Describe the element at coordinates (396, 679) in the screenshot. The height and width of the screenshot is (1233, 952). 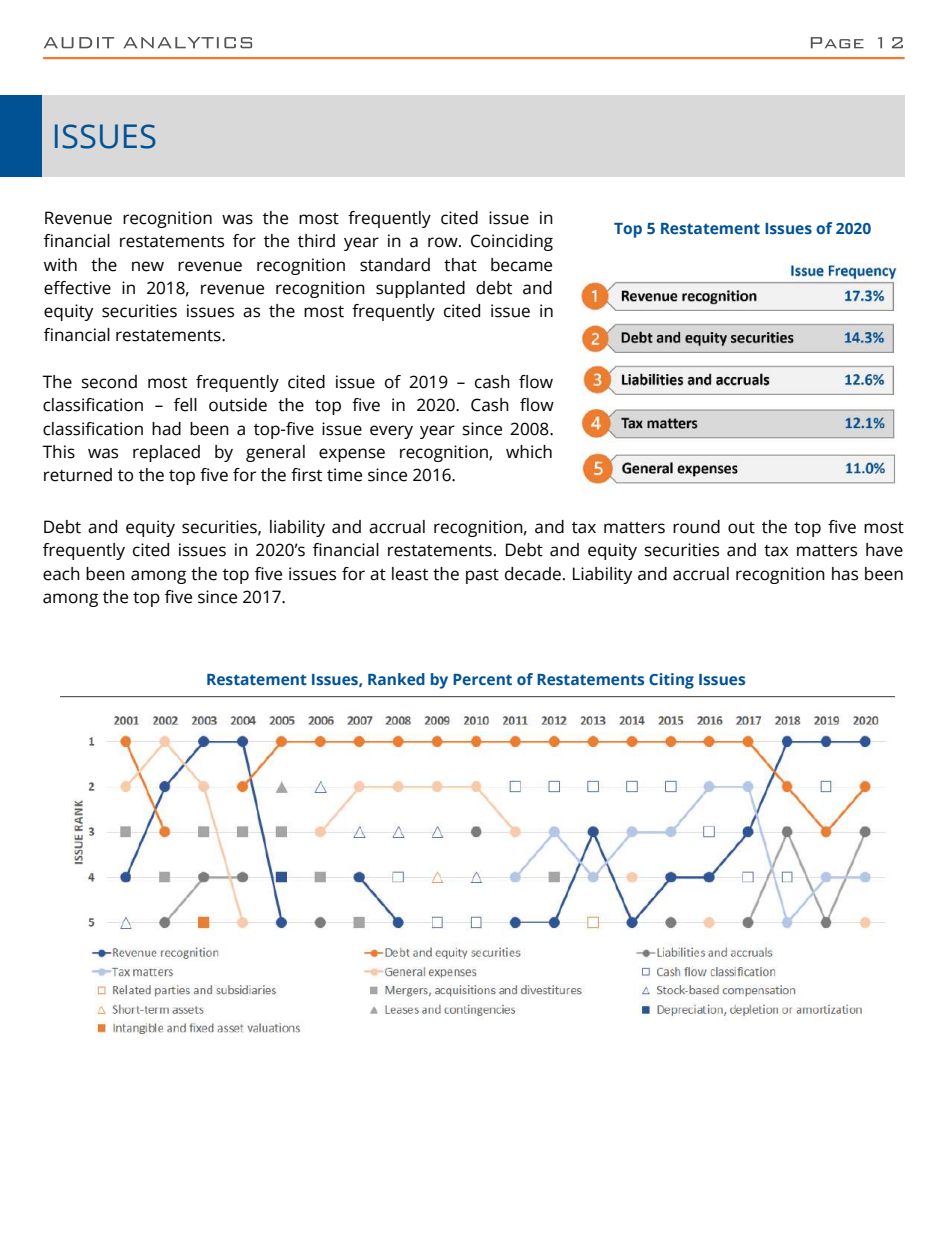
I see `Ranked` at that location.
